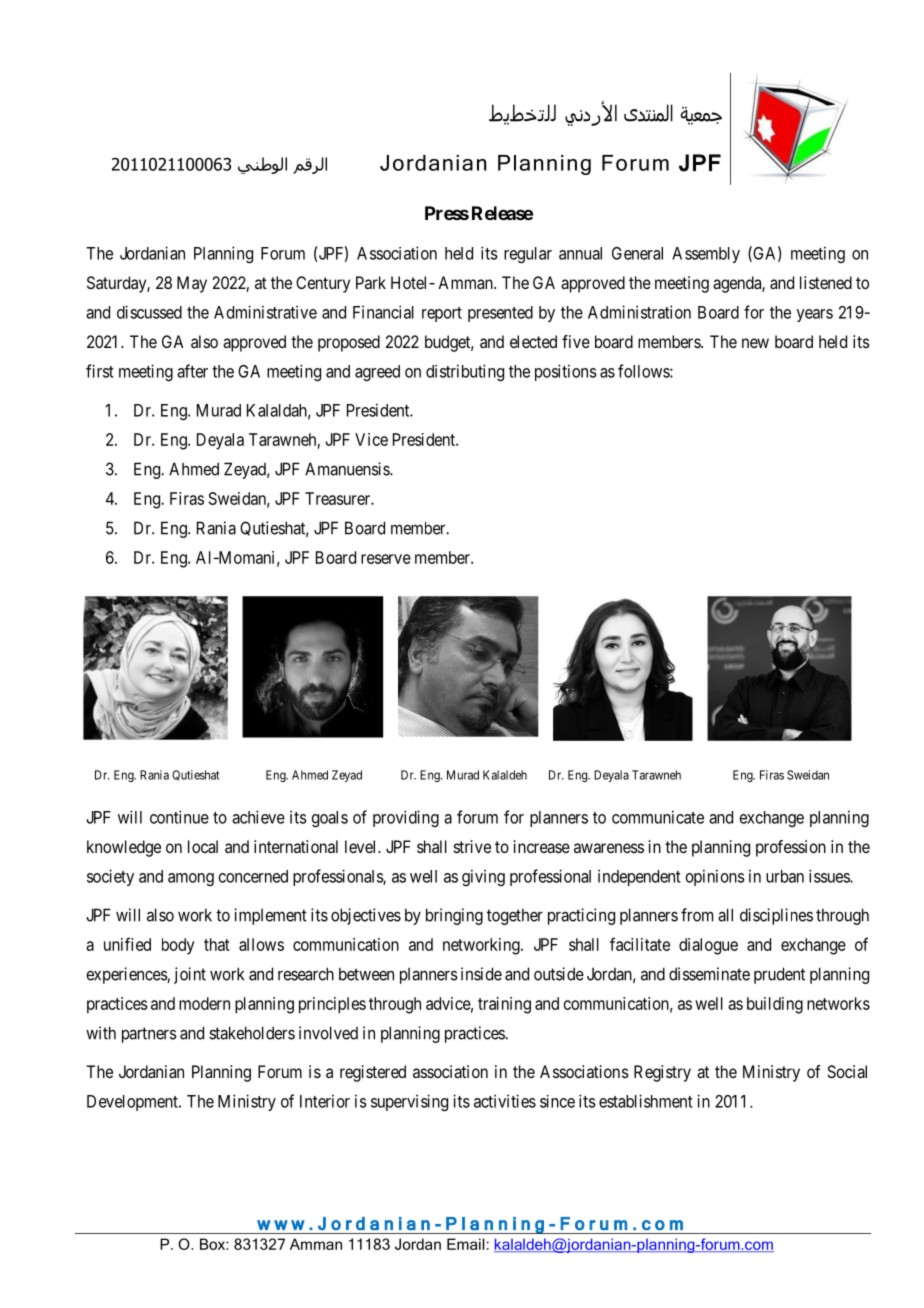  What do you see at coordinates (191, 879) in the screenshot?
I see `among` at bounding box center [191, 879].
